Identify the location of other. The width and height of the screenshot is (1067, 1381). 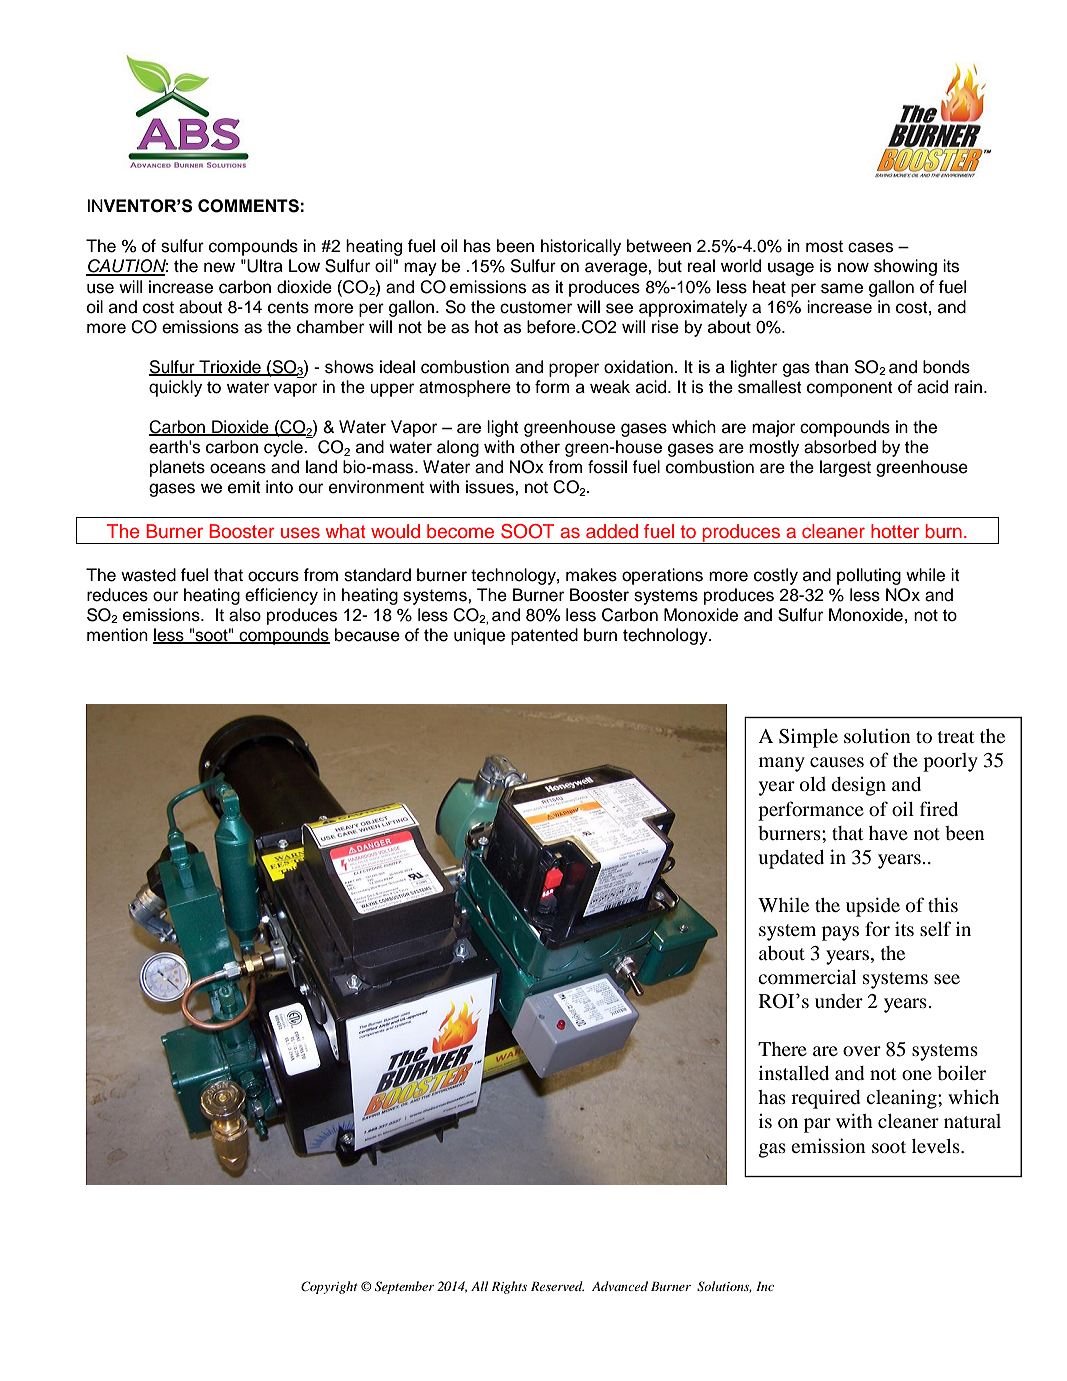
(540, 447).
